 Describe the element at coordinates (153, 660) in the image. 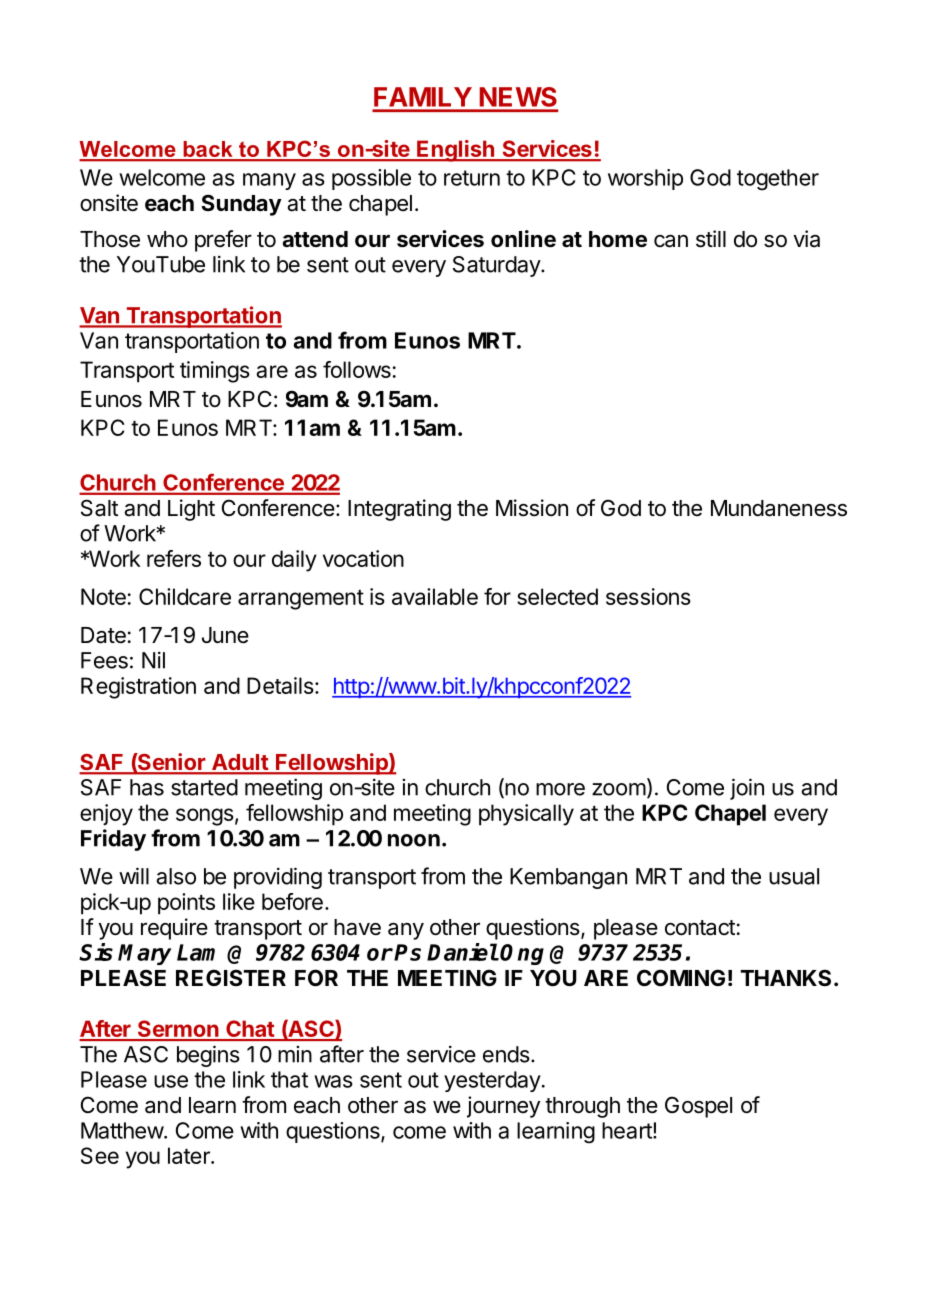

I see `Nil` at that location.
